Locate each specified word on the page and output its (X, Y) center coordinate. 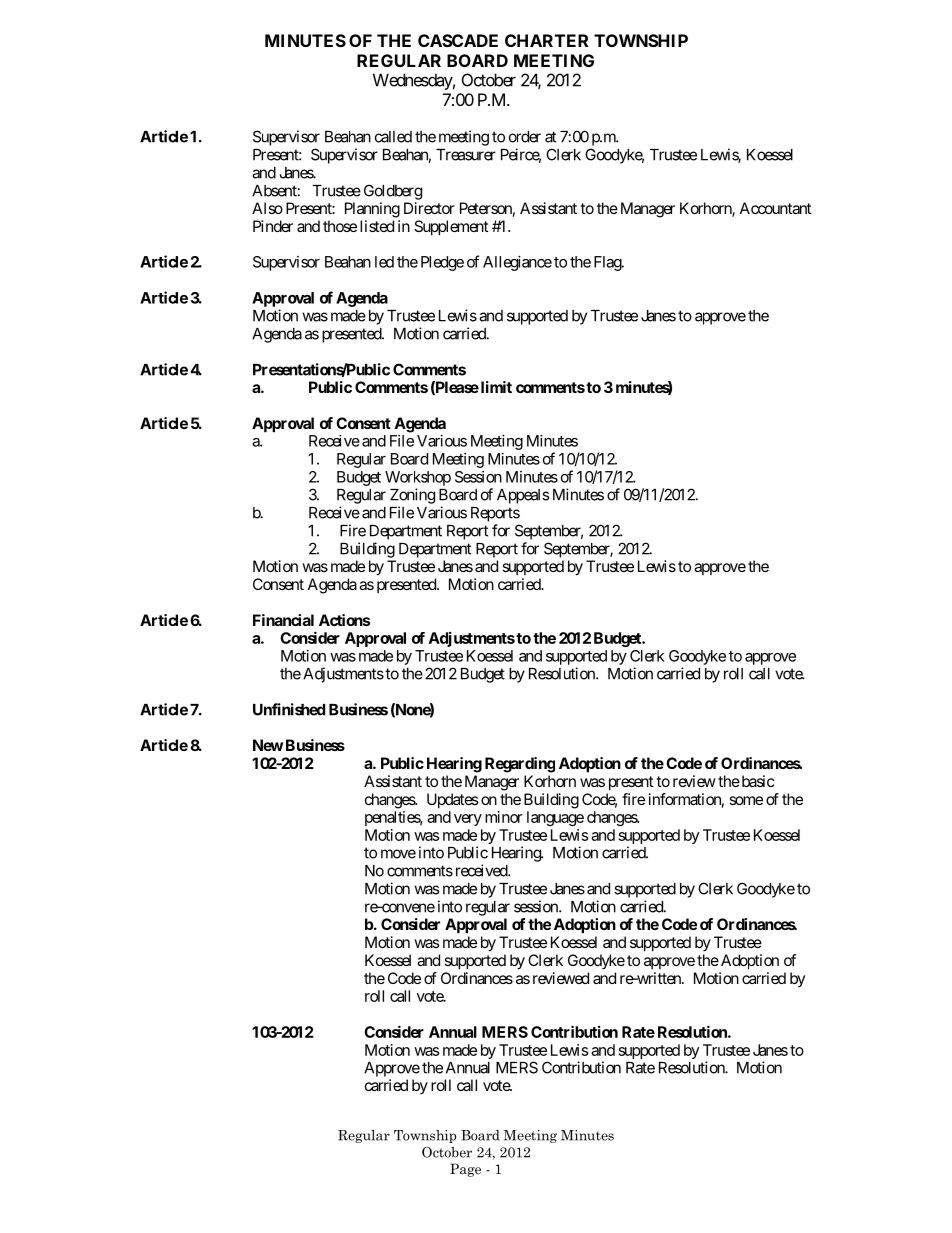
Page (465, 1170)
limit (495, 387)
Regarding (520, 765)
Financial (283, 620)
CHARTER (546, 40)
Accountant (776, 208)
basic (757, 781)
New (268, 745)
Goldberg (393, 192)
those (340, 226)
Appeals (523, 496)
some (746, 800)
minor (504, 817)
